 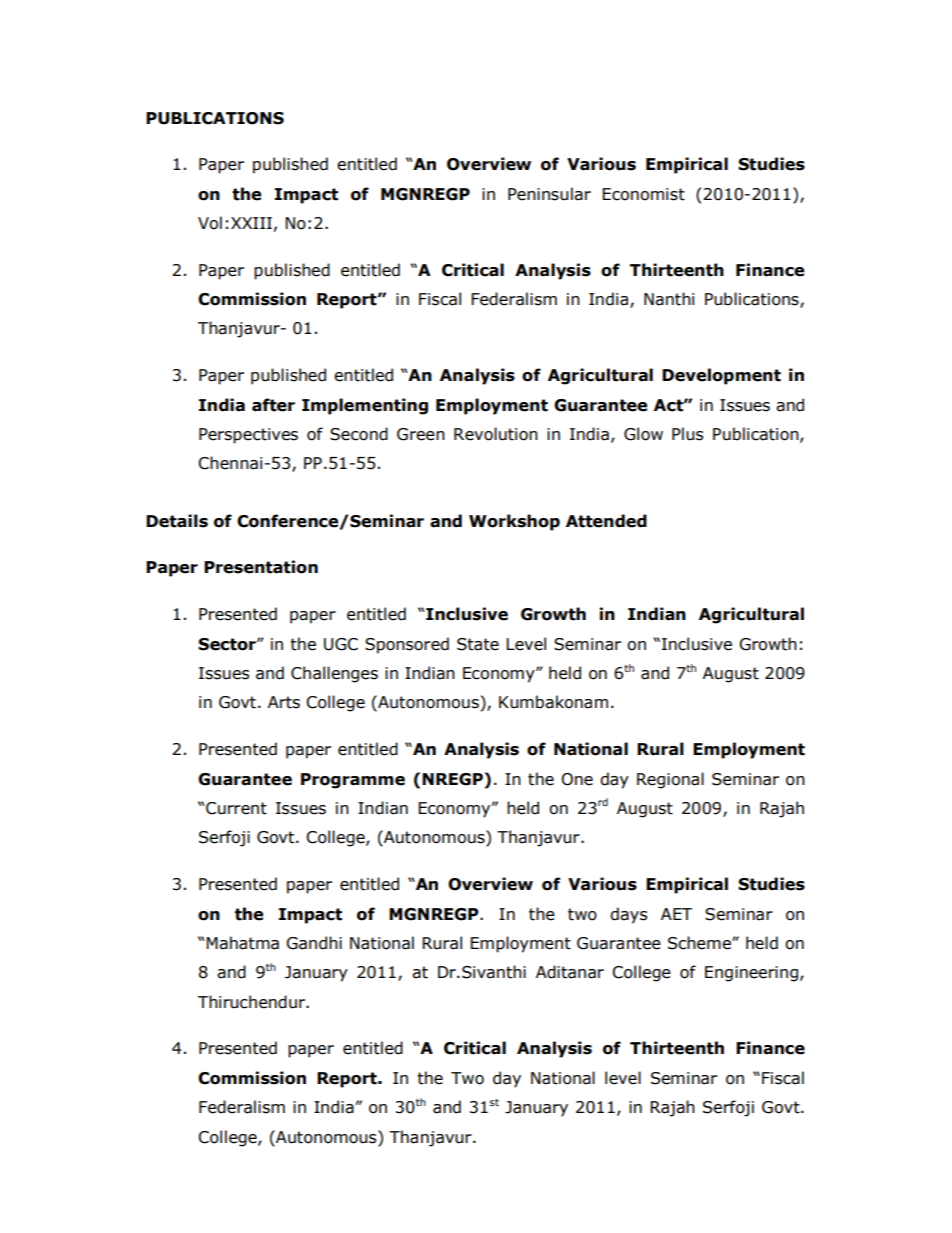 I want to click on Arts, so click(x=284, y=702).
